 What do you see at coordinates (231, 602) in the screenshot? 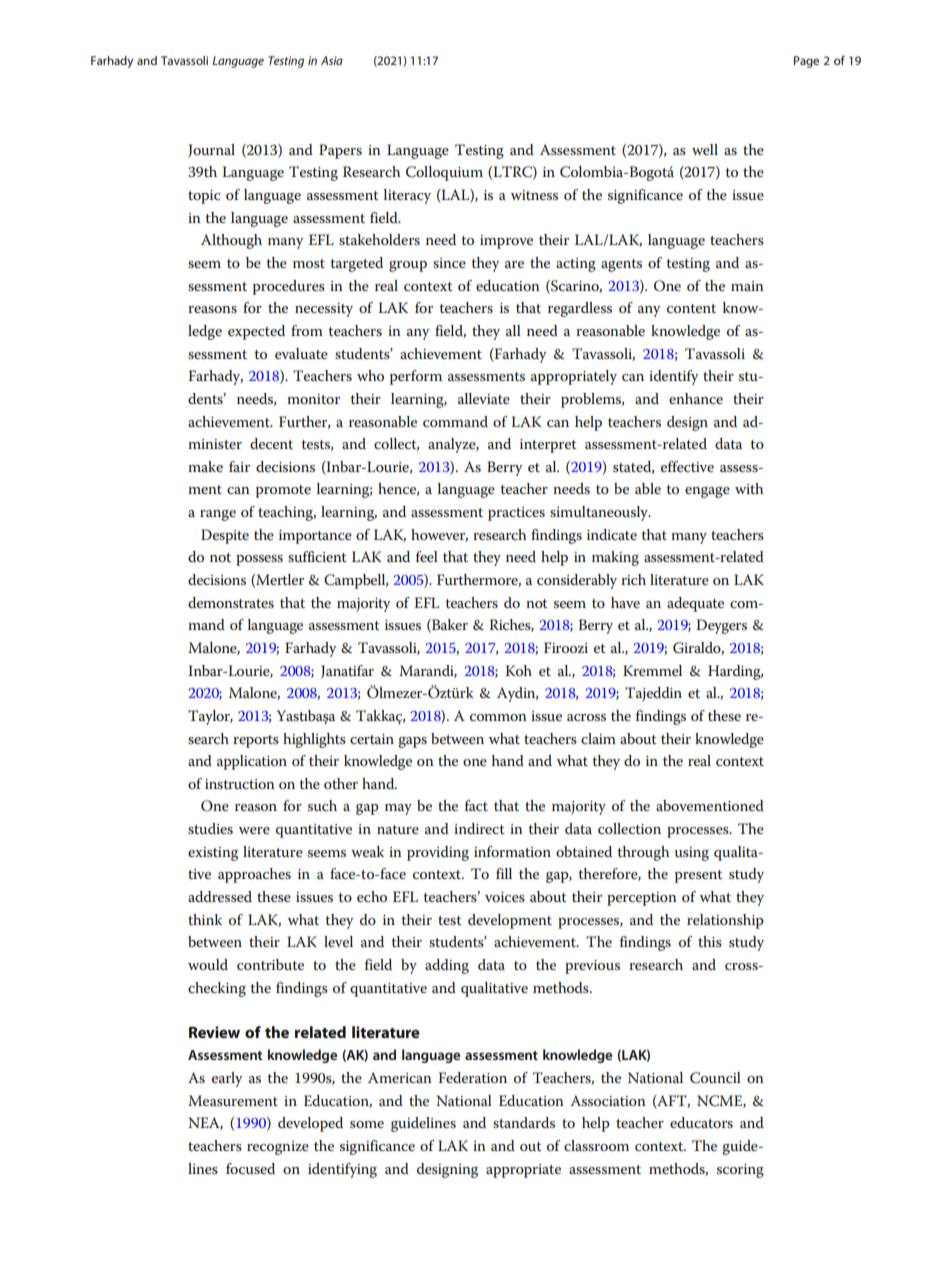
I see `demonstrates` at bounding box center [231, 602].
